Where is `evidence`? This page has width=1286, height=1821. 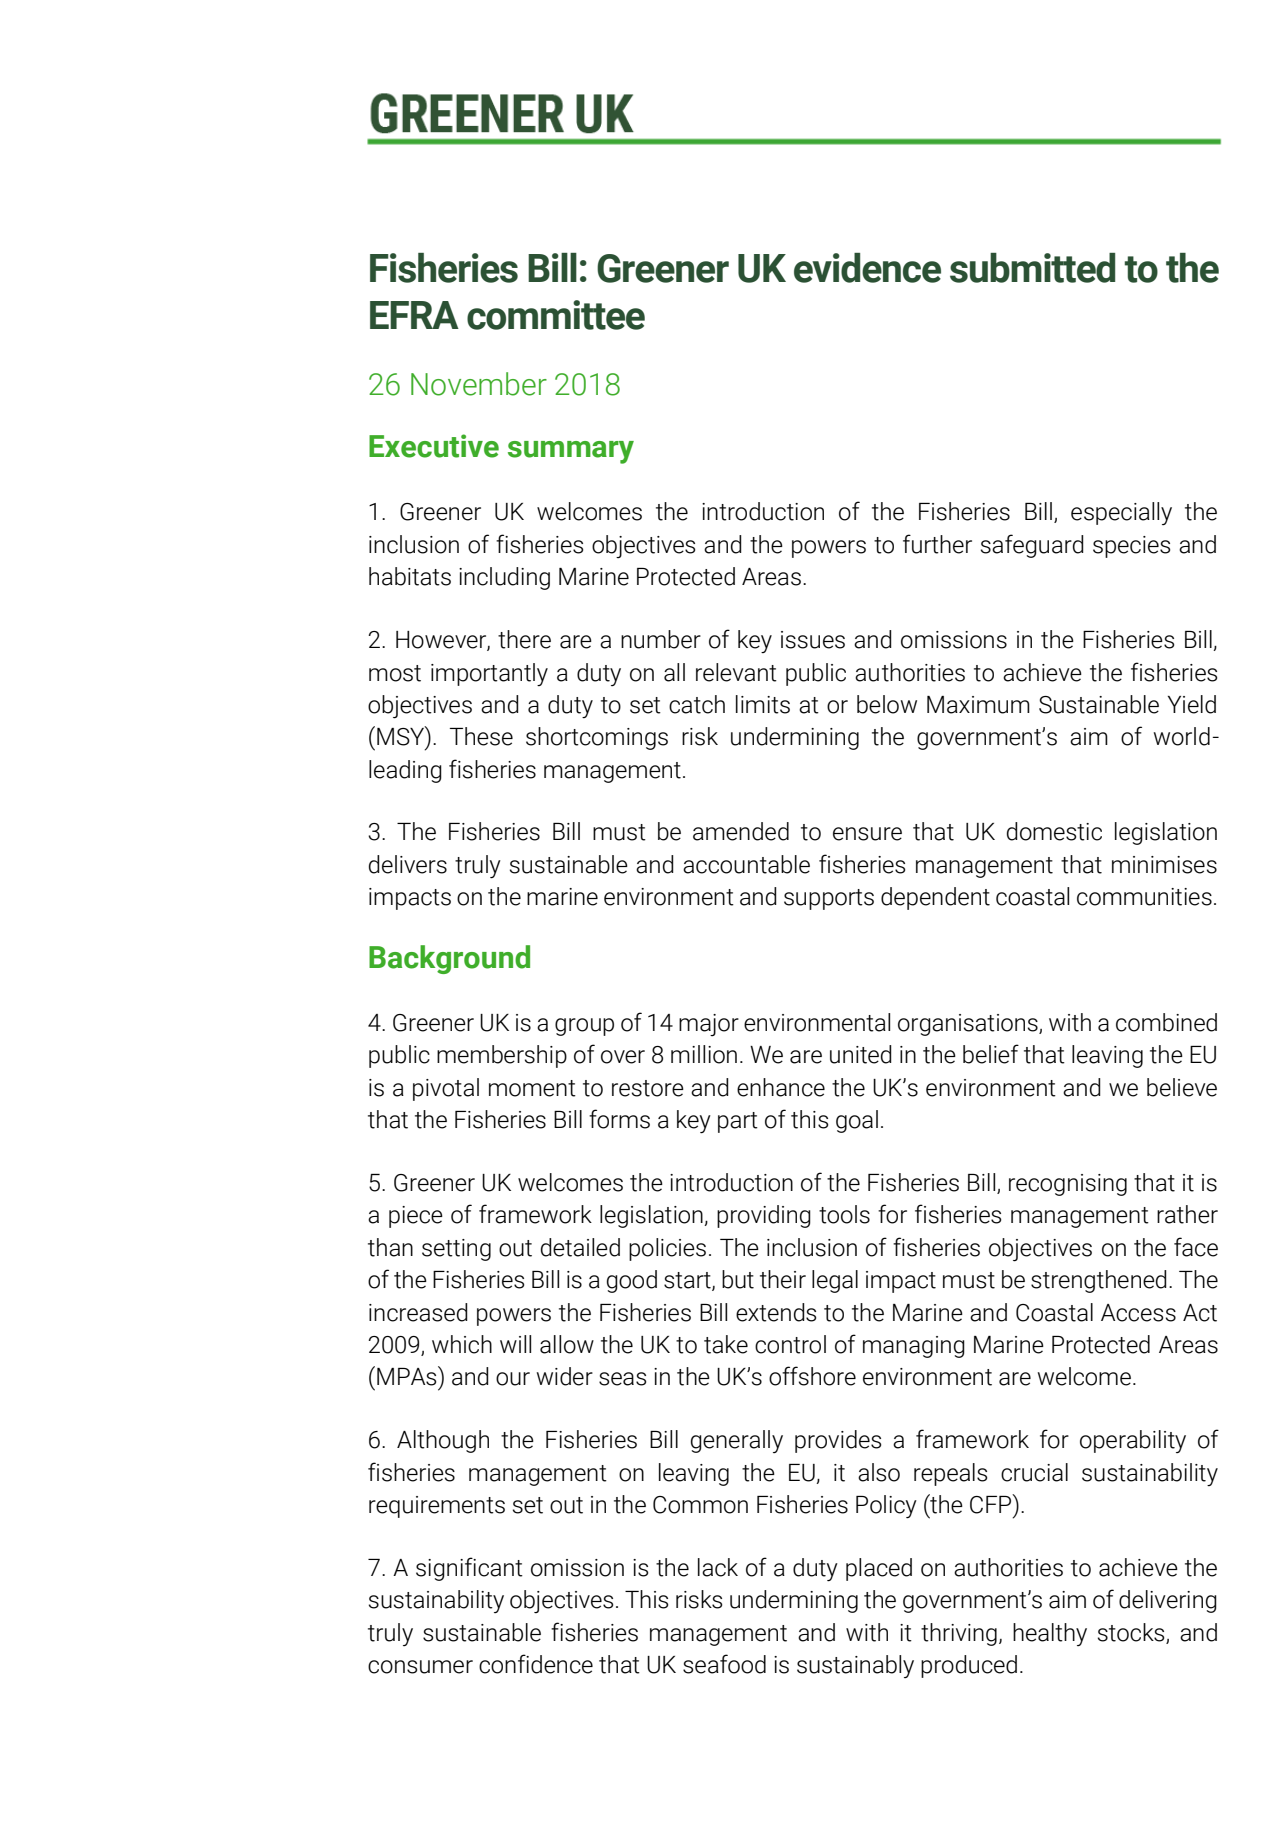
evidence is located at coordinates (867, 268).
